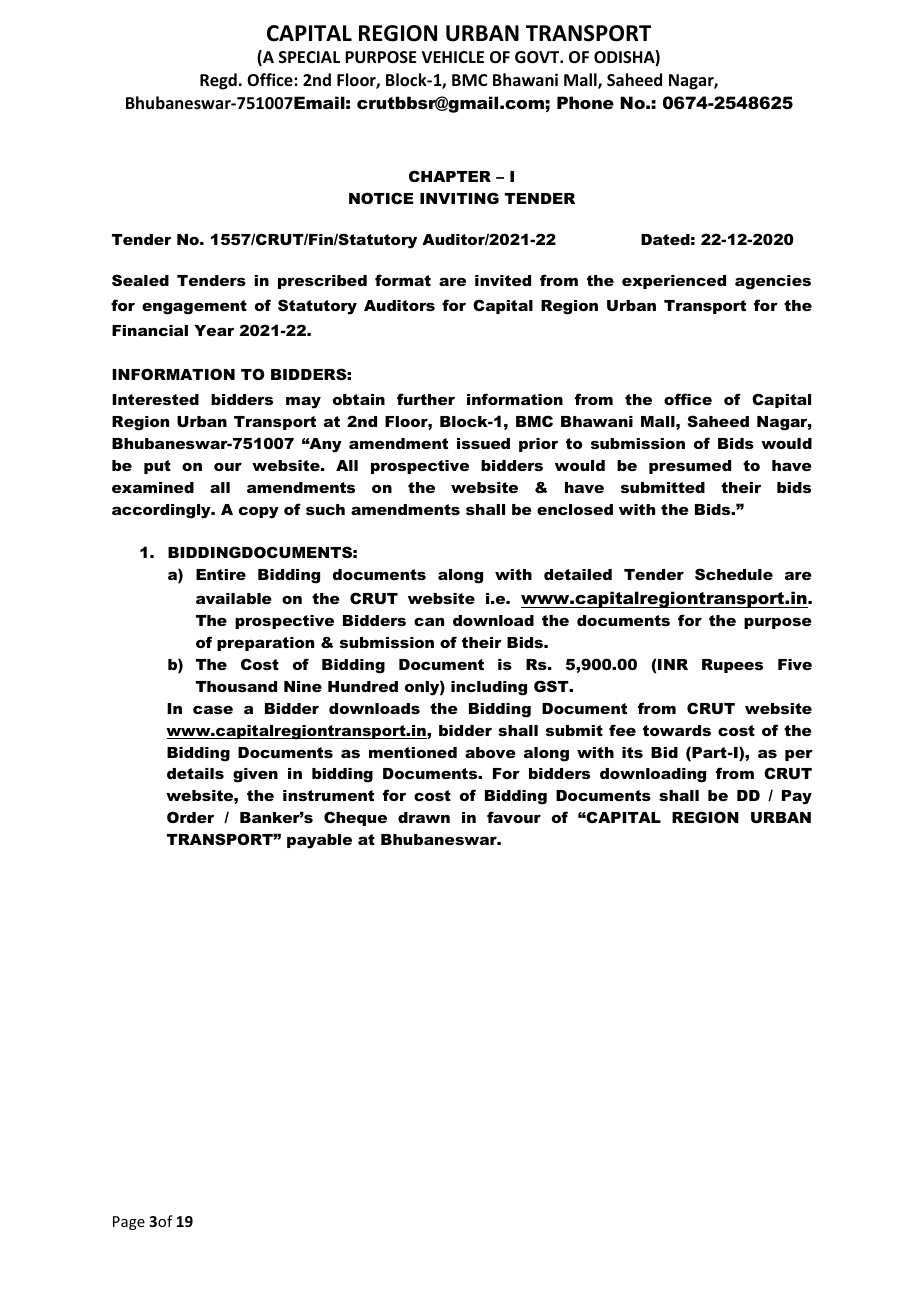 Image resolution: width=924 pixels, height=1307 pixels. Describe the element at coordinates (453, 57) in the image. I see `VEHICLE` at that location.
